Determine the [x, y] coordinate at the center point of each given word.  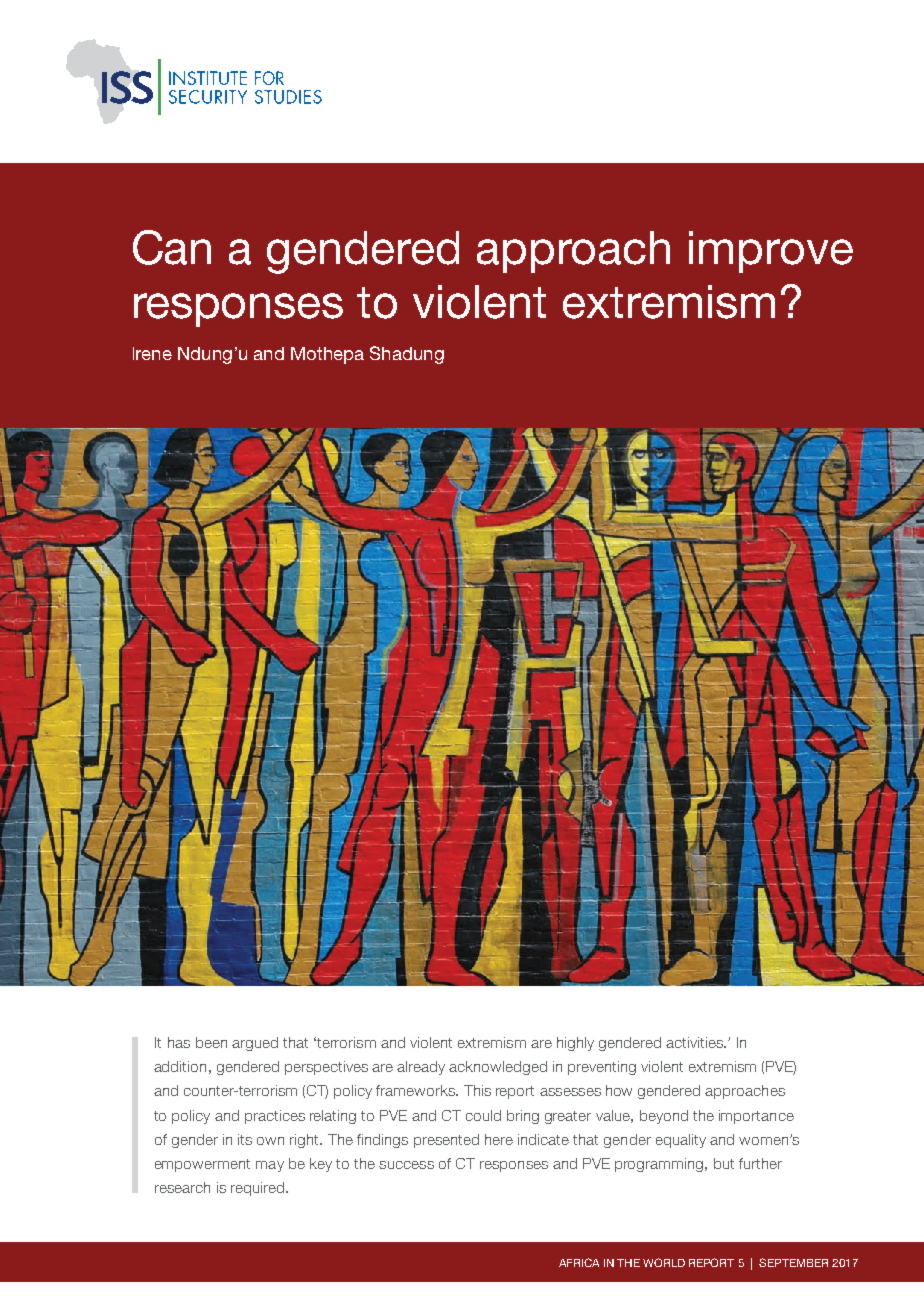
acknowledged [498, 1068]
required [257, 1189]
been [211, 1042]
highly [575, 1044]
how [619, 1090]
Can [172, 247]
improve [771, 252]
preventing [602, 1068]
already [421, 1068]
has [179, 1042]
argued [255, 1044]
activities [695, 1042]
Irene [152, 353]
